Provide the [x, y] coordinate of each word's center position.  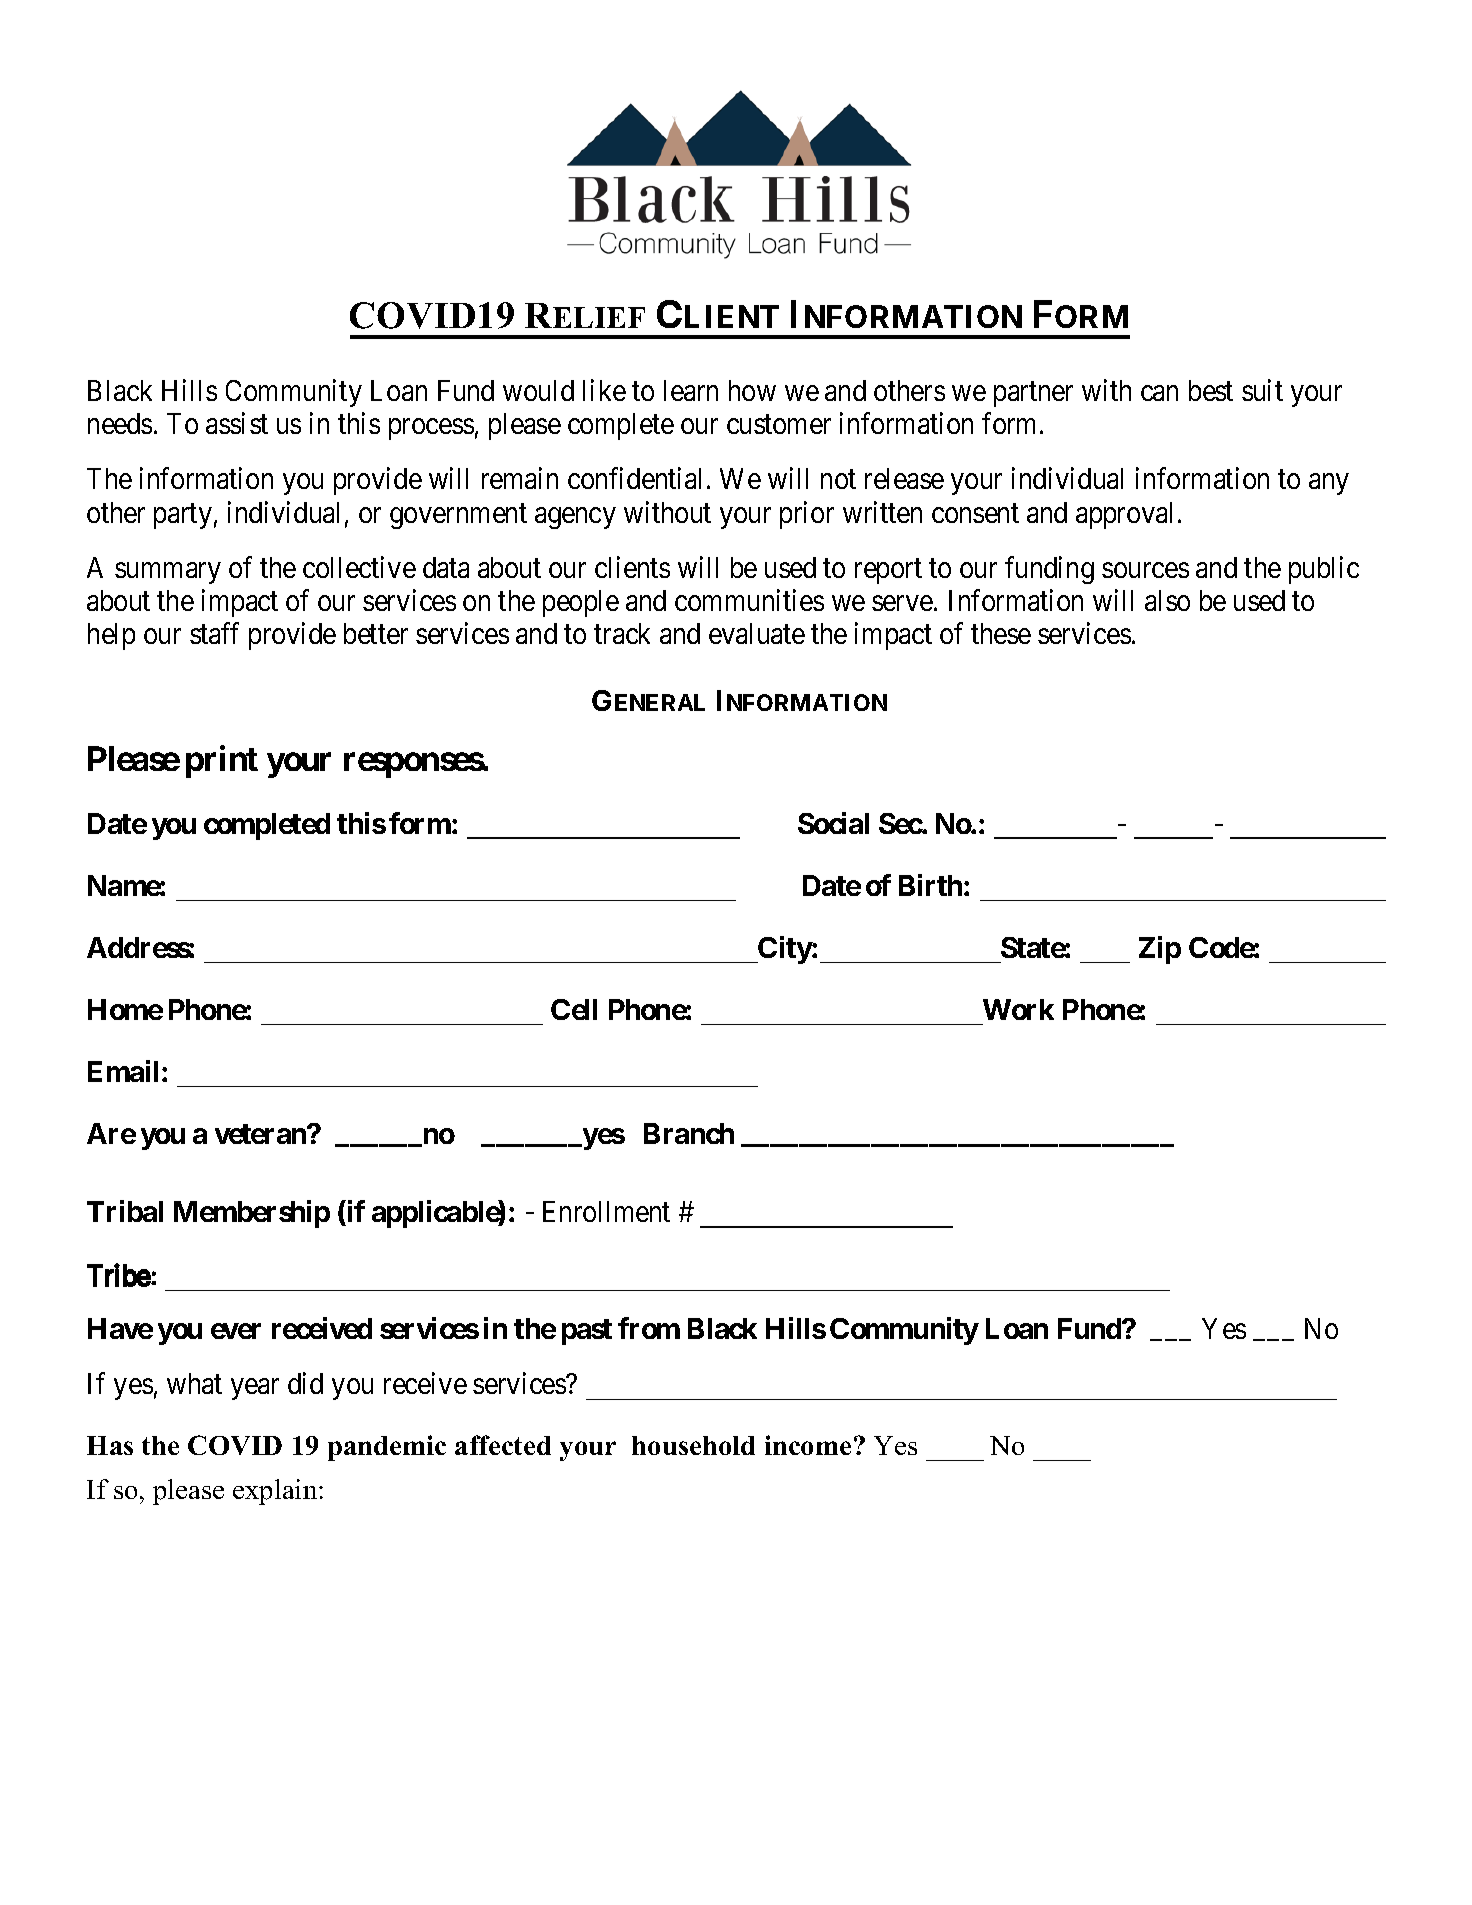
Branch [689, 1133]
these [1001, 633]
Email [123, 1071]
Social [833, 823]
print [222, 762]
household [693, 1445]
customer [779, 425]
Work [1018, 1009]
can [1159, 393]
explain [276, 1492]
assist [237, 423]
